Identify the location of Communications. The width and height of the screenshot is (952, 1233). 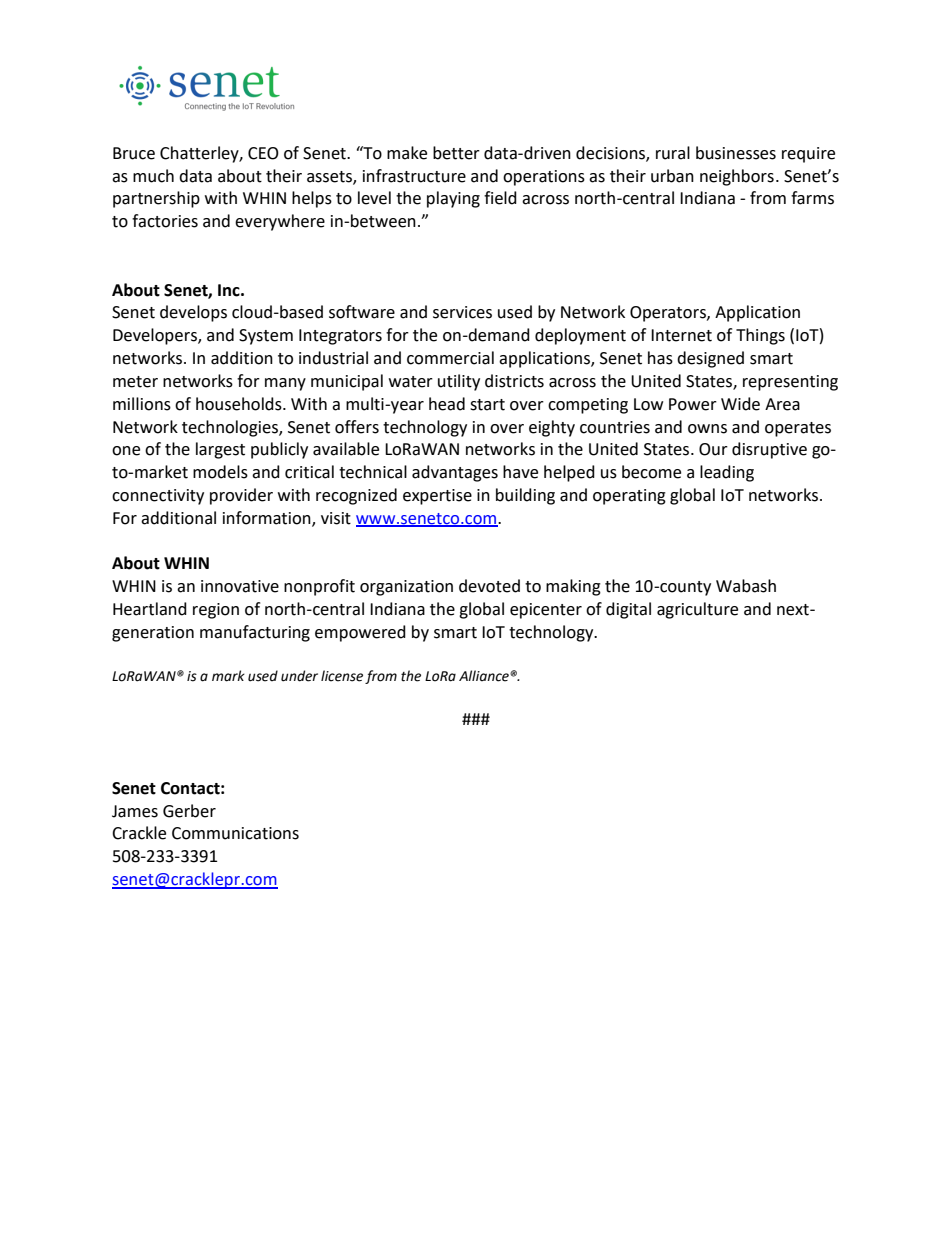
(235, 833).
